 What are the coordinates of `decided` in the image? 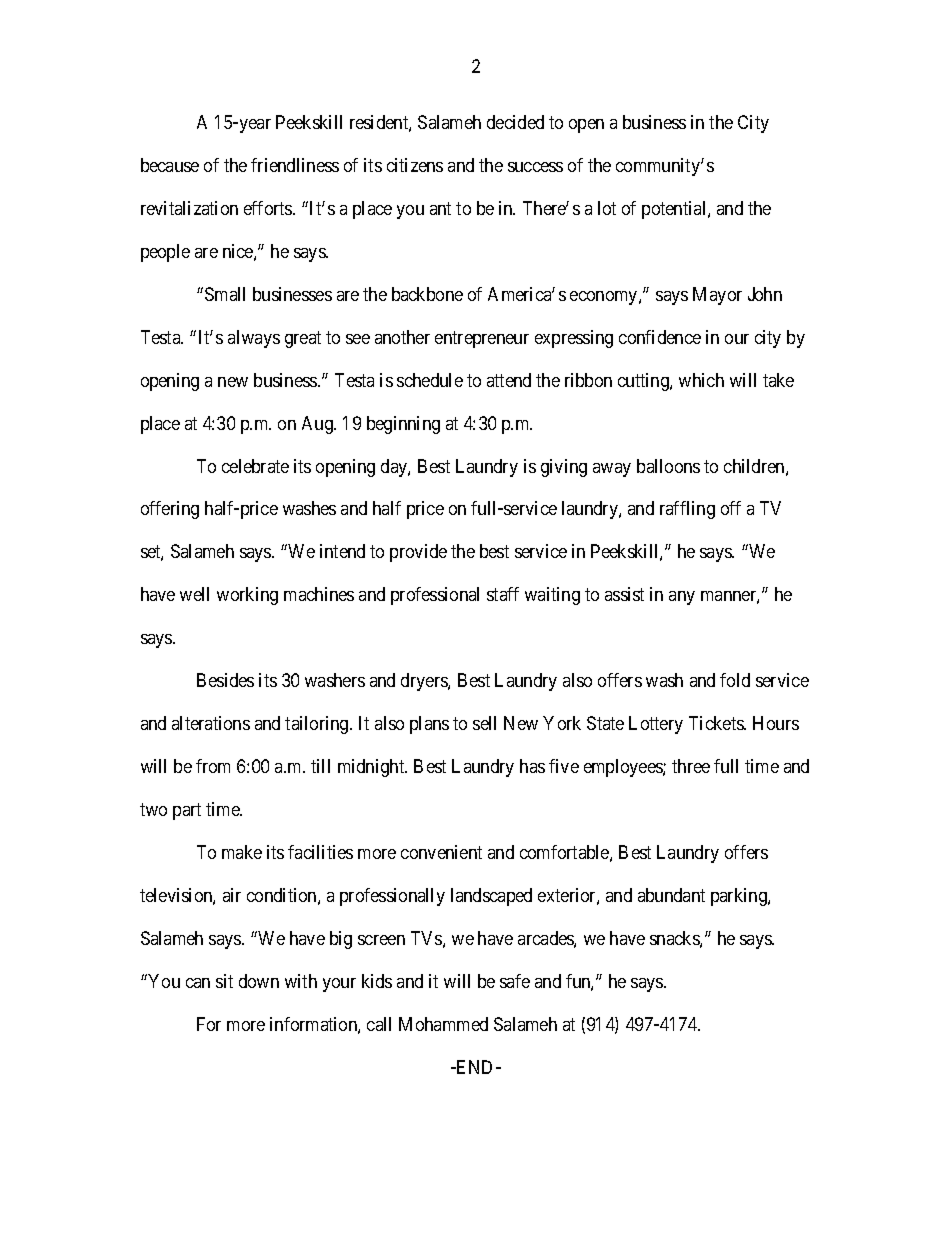 It's located at (515, 122).
